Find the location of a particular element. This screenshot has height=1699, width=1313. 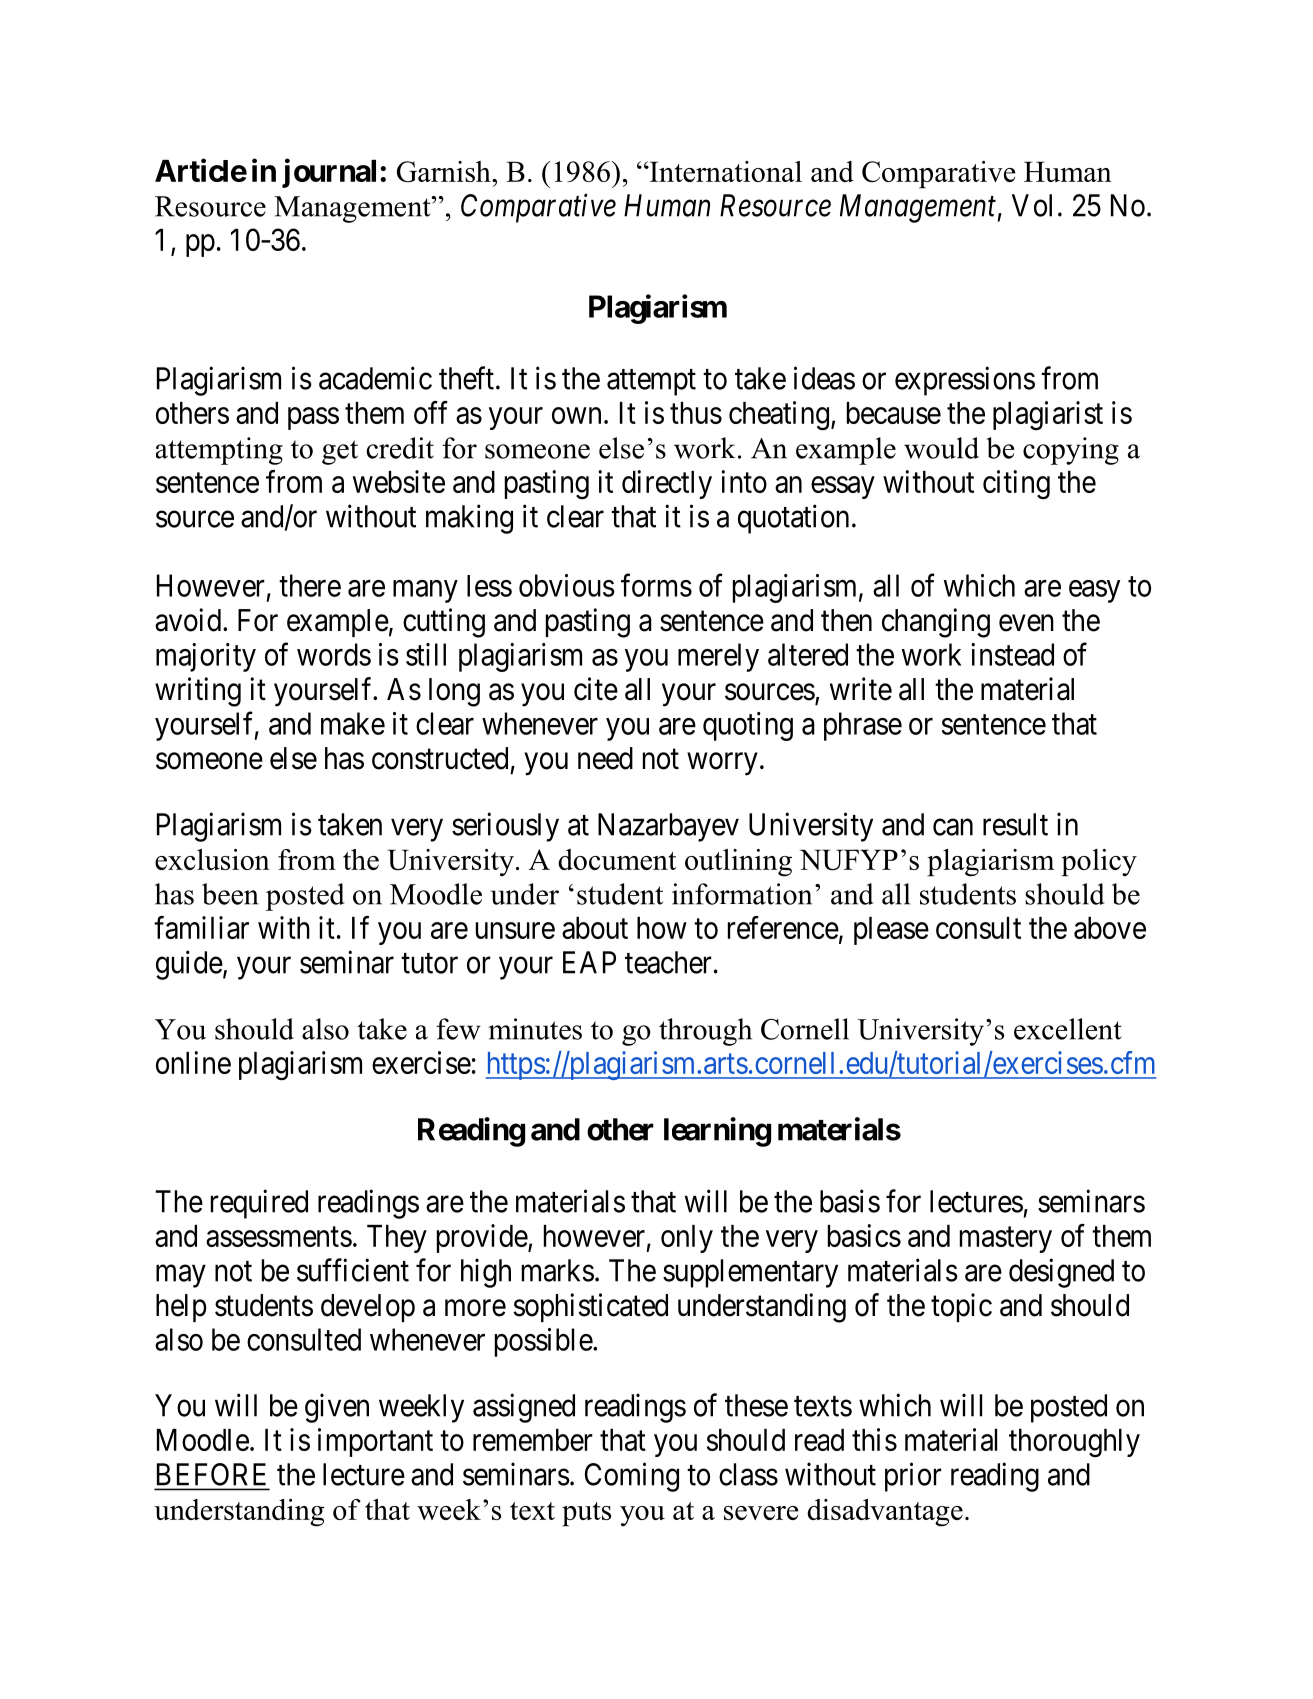

Garnish is located at coordinates (445, 171).
